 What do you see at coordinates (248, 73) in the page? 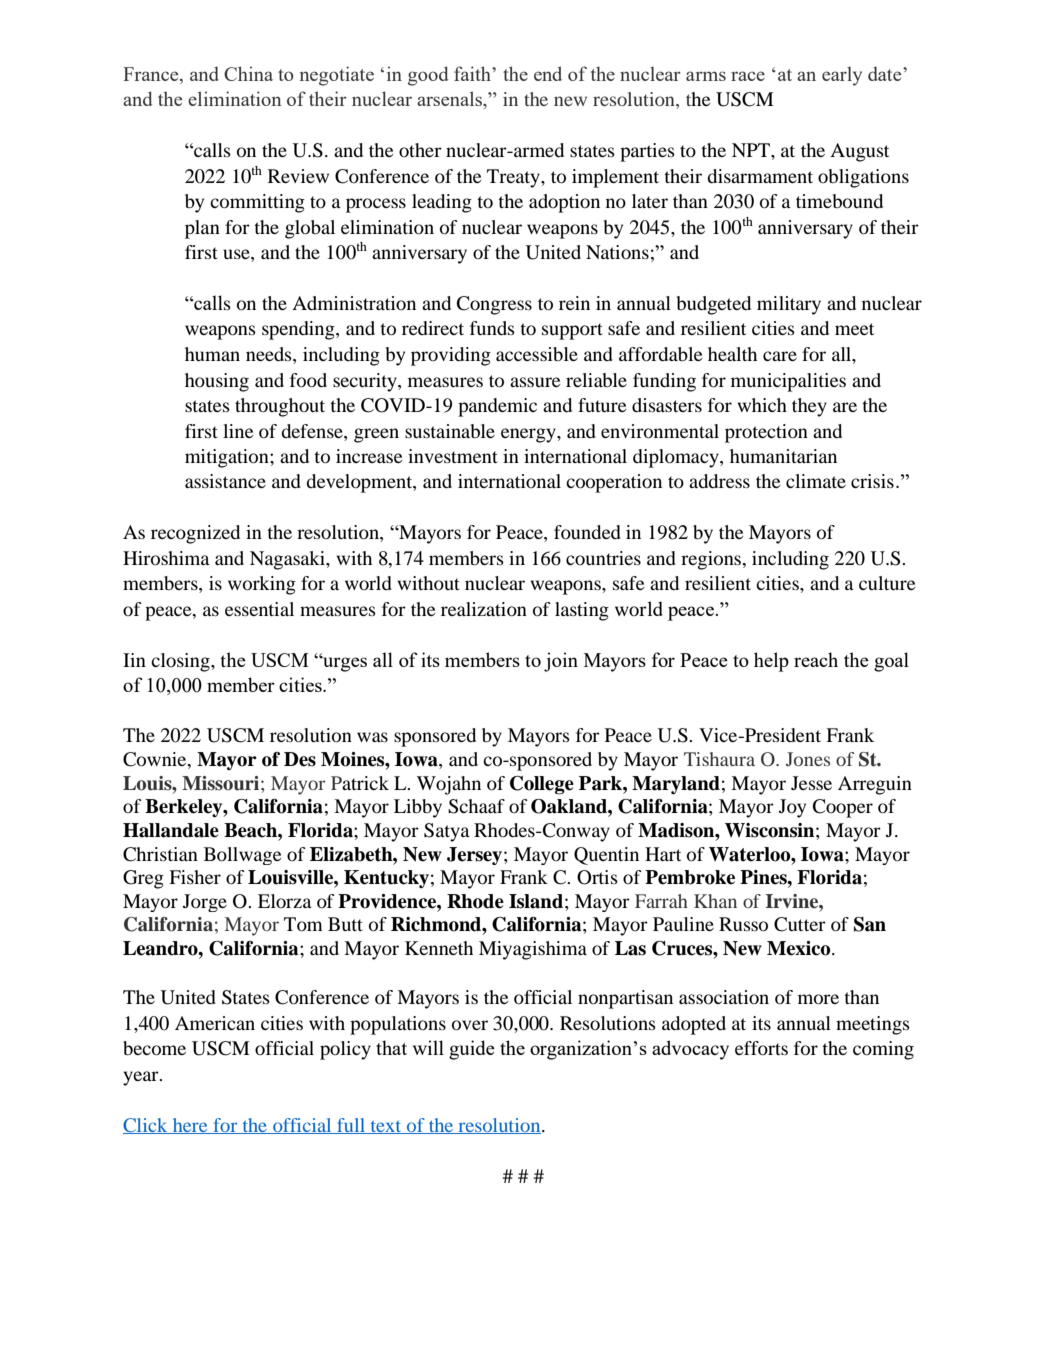
I see `China` at bounding box center [248, 73].
